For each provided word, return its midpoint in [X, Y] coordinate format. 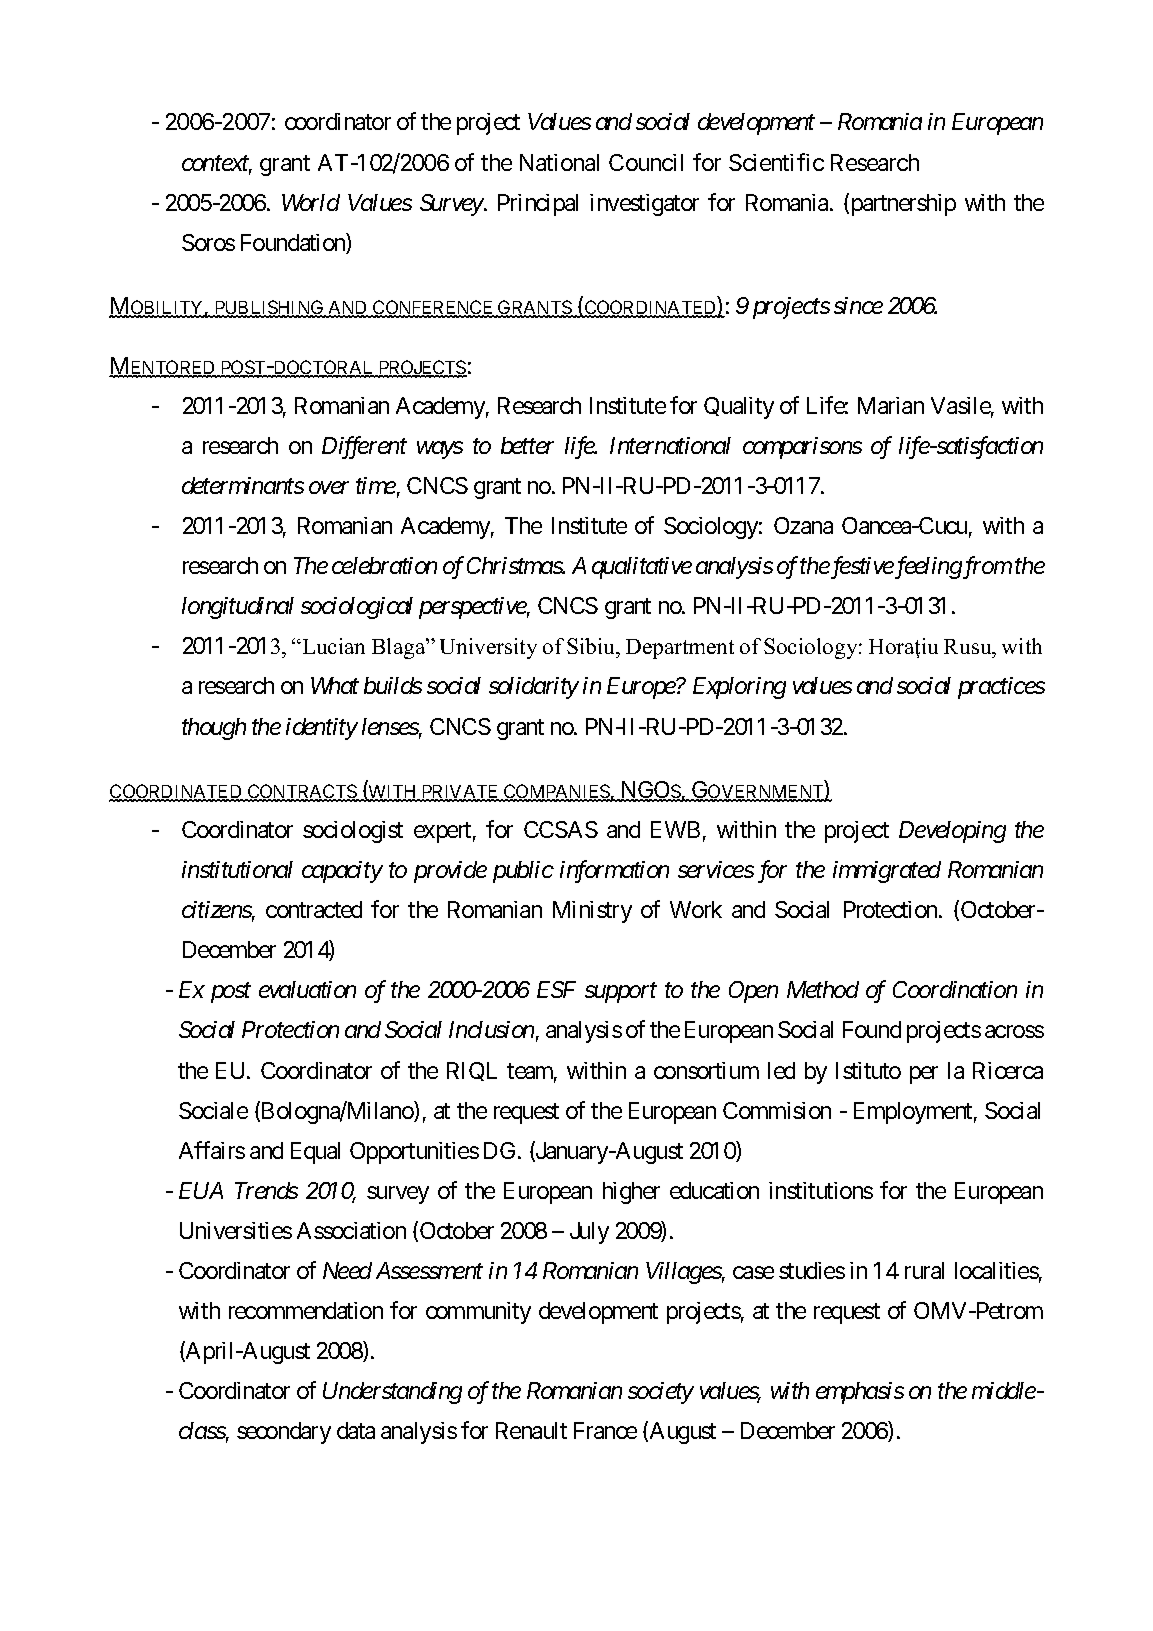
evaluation [307, 989]
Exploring [739, 688]
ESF [556, 989]
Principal [538, 205]
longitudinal [238, 608]
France [605, 1430]
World [311, 202]
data [356, 1430]
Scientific [776, 162]
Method [823, 989]
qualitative [642, 568]
